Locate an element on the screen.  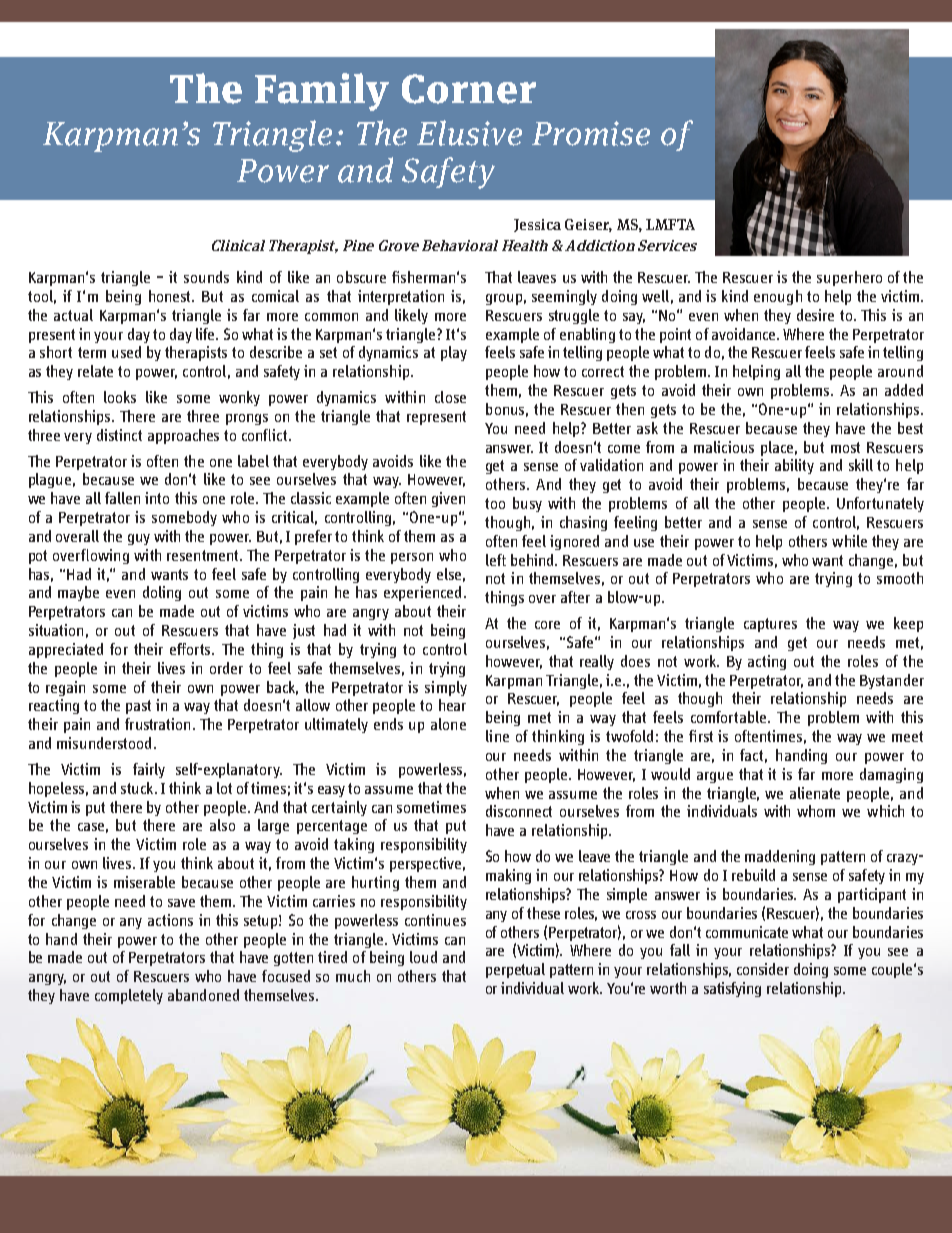
while is located at coordinates (849, 541).
